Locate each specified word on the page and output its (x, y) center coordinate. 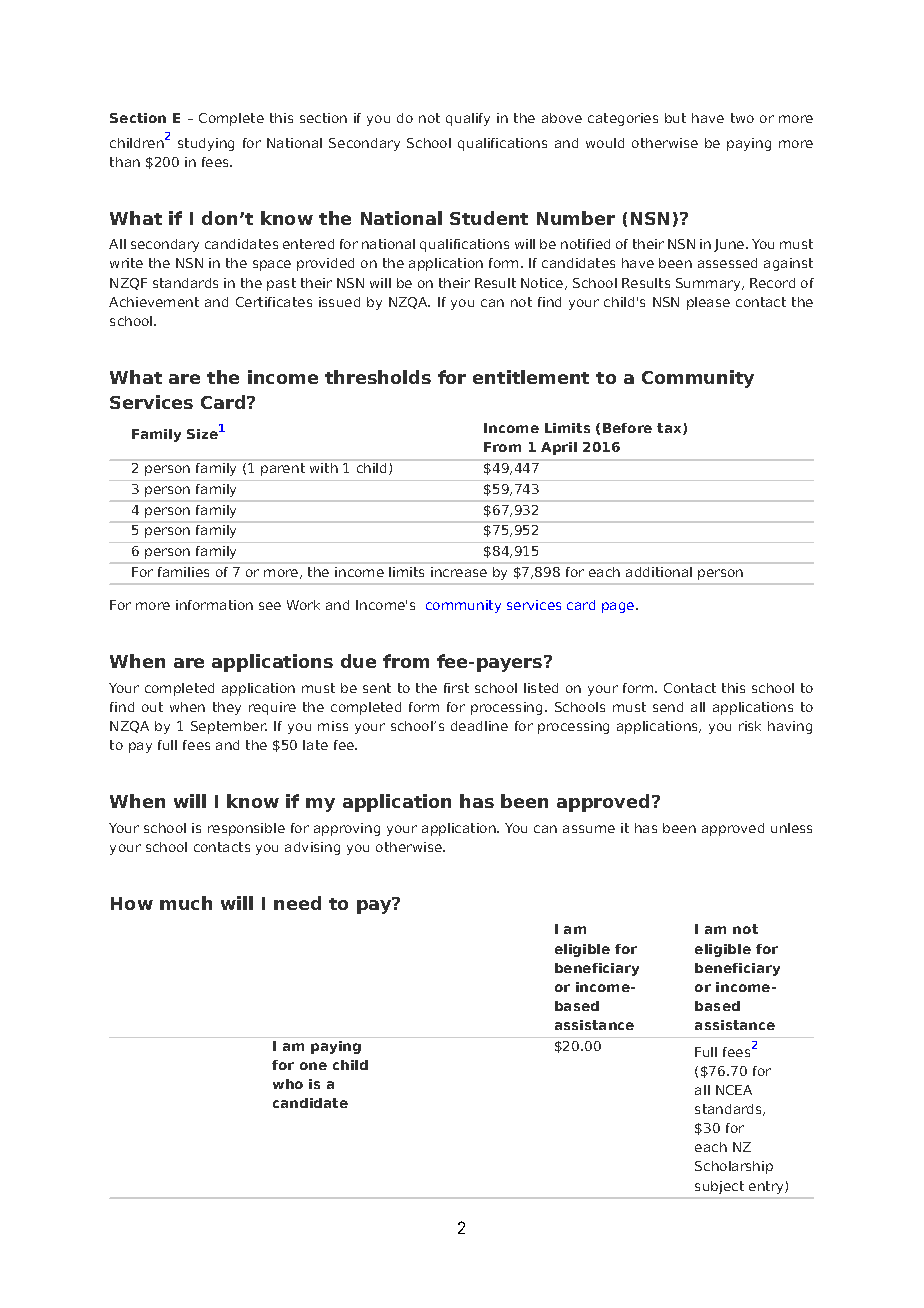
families (183, 572)
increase (459, 572)
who (288, 1084)
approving (347, 829)
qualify (468, 119)
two (742, 118)
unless (791, 828)
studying (206, 144)
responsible (246, 829)
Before (627, 428)
